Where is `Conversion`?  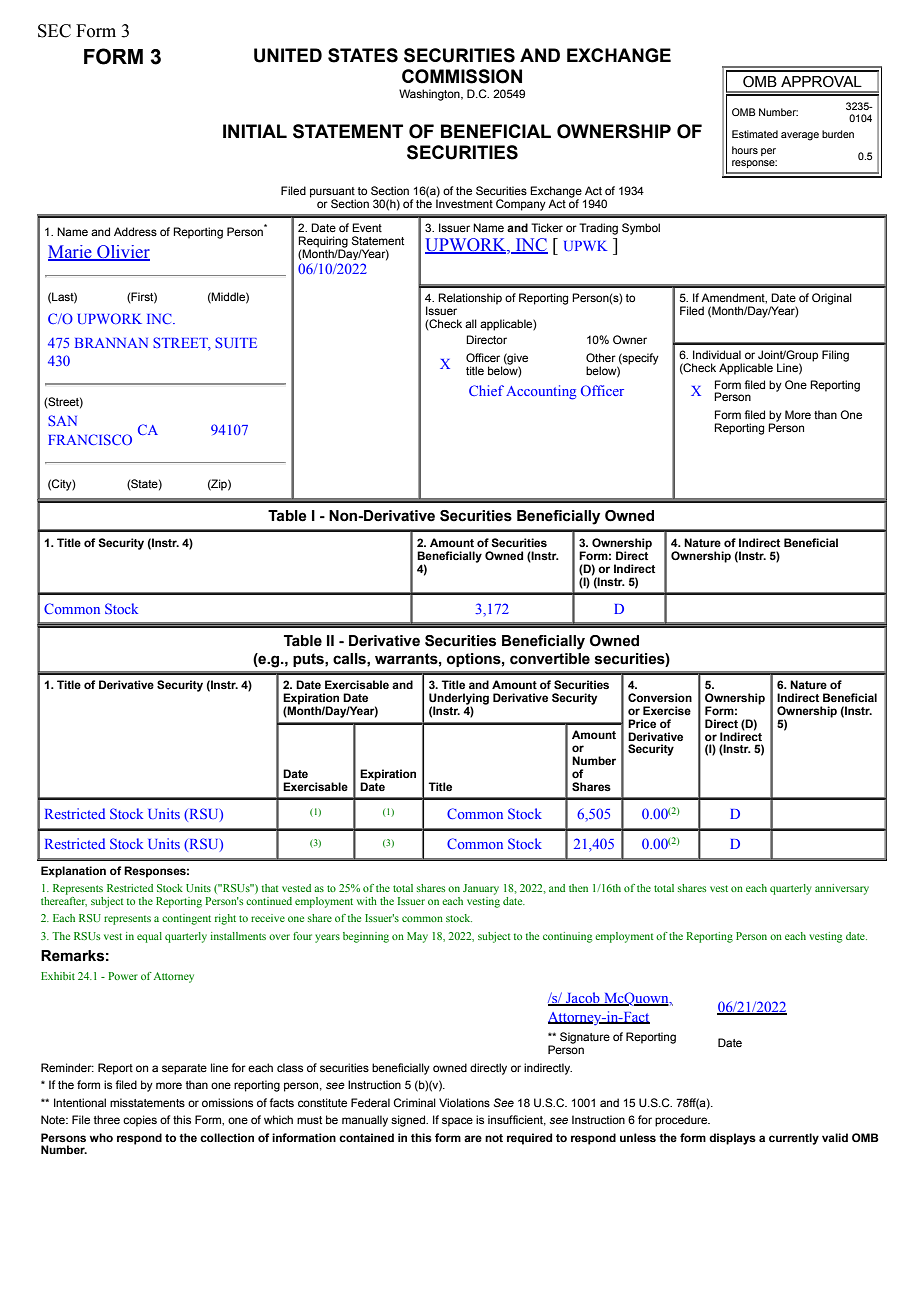 Conversion is located at coordinates (660, 697).
